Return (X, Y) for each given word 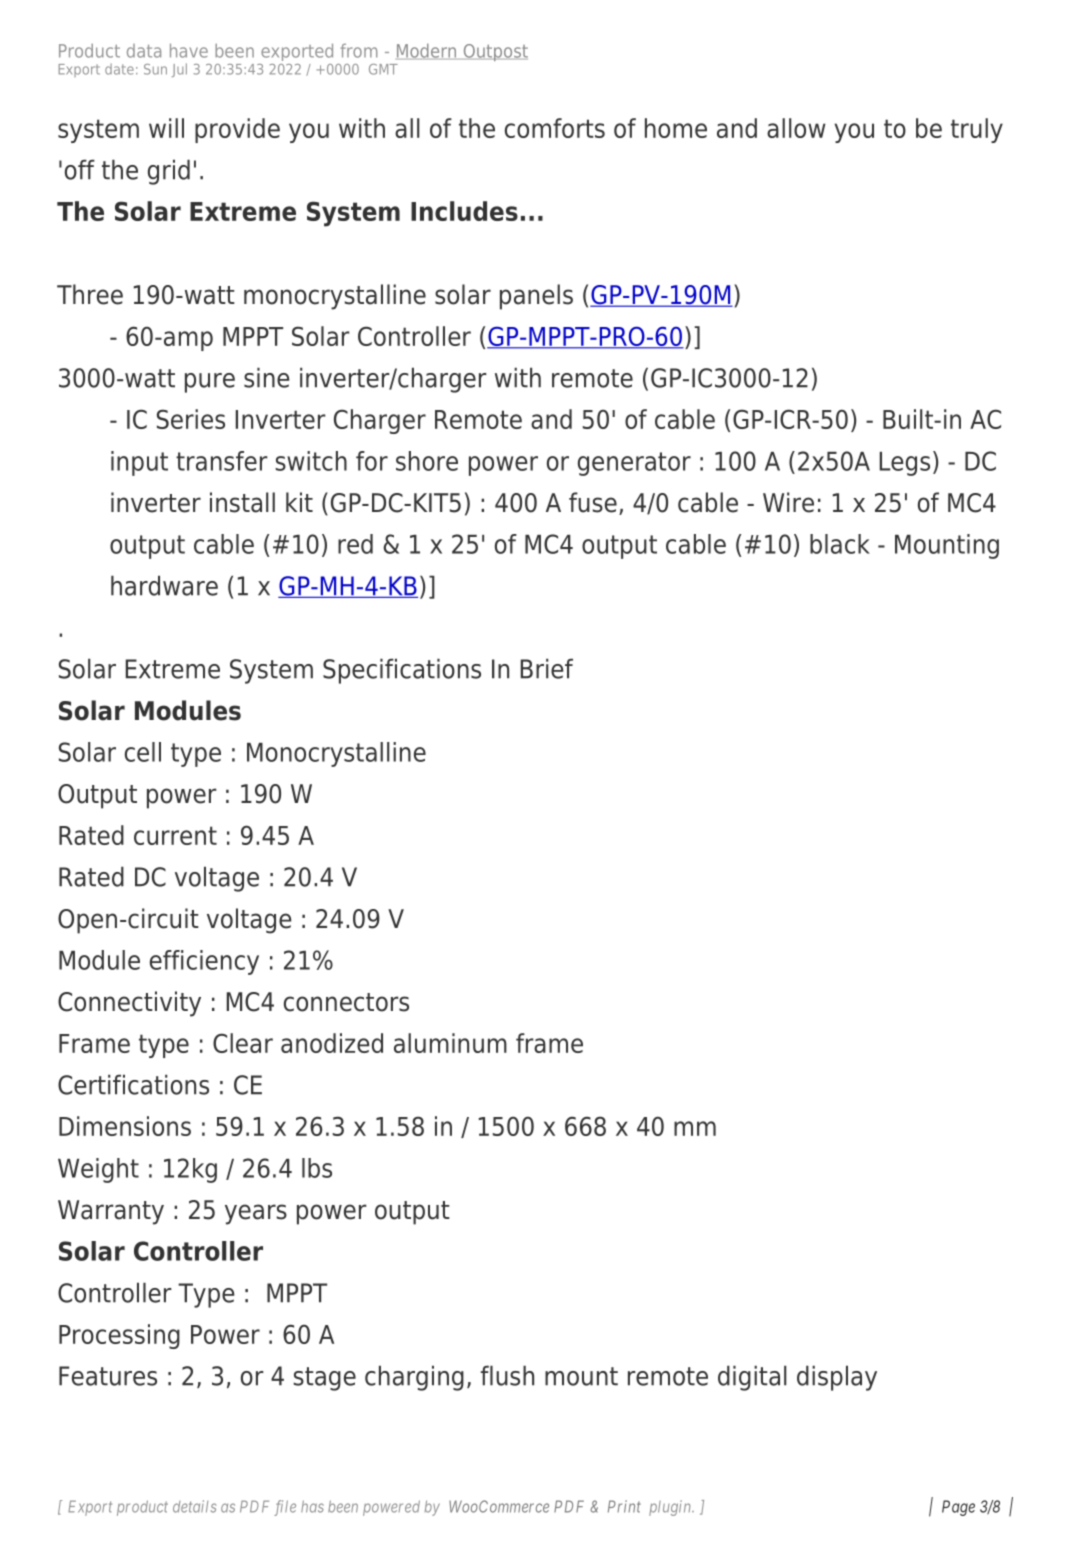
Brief (547, 668)
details (194, 1506)
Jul (179, 70)
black (840, 544)
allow (796, 128)
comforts (555, 128)
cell (143, 752)
